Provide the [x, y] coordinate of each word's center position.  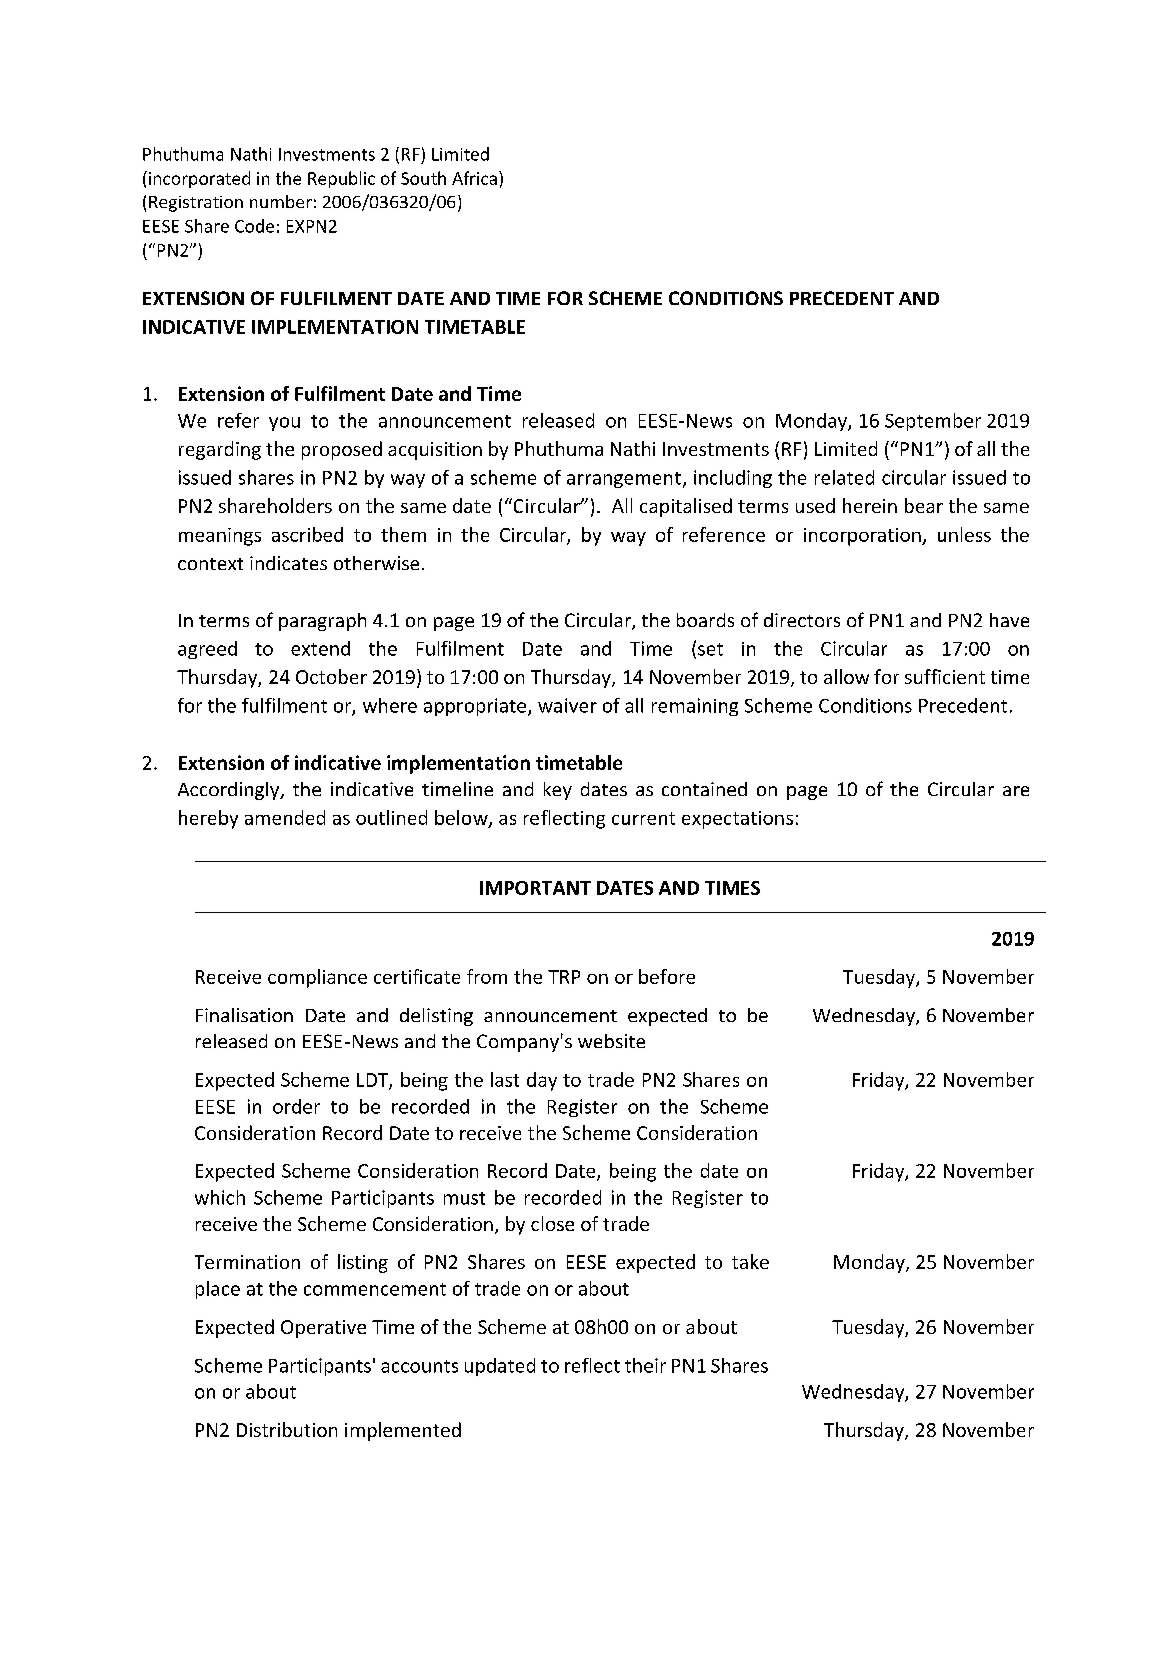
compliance [317, 978]
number [281, 201]
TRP [564, 977]
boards [705, 620]
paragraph [322, 622]
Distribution [287, 1429]
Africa [474, 178]
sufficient [945, 676]
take [750, 1261]
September [933, 422]
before [667, 976]
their [645, 1365]
